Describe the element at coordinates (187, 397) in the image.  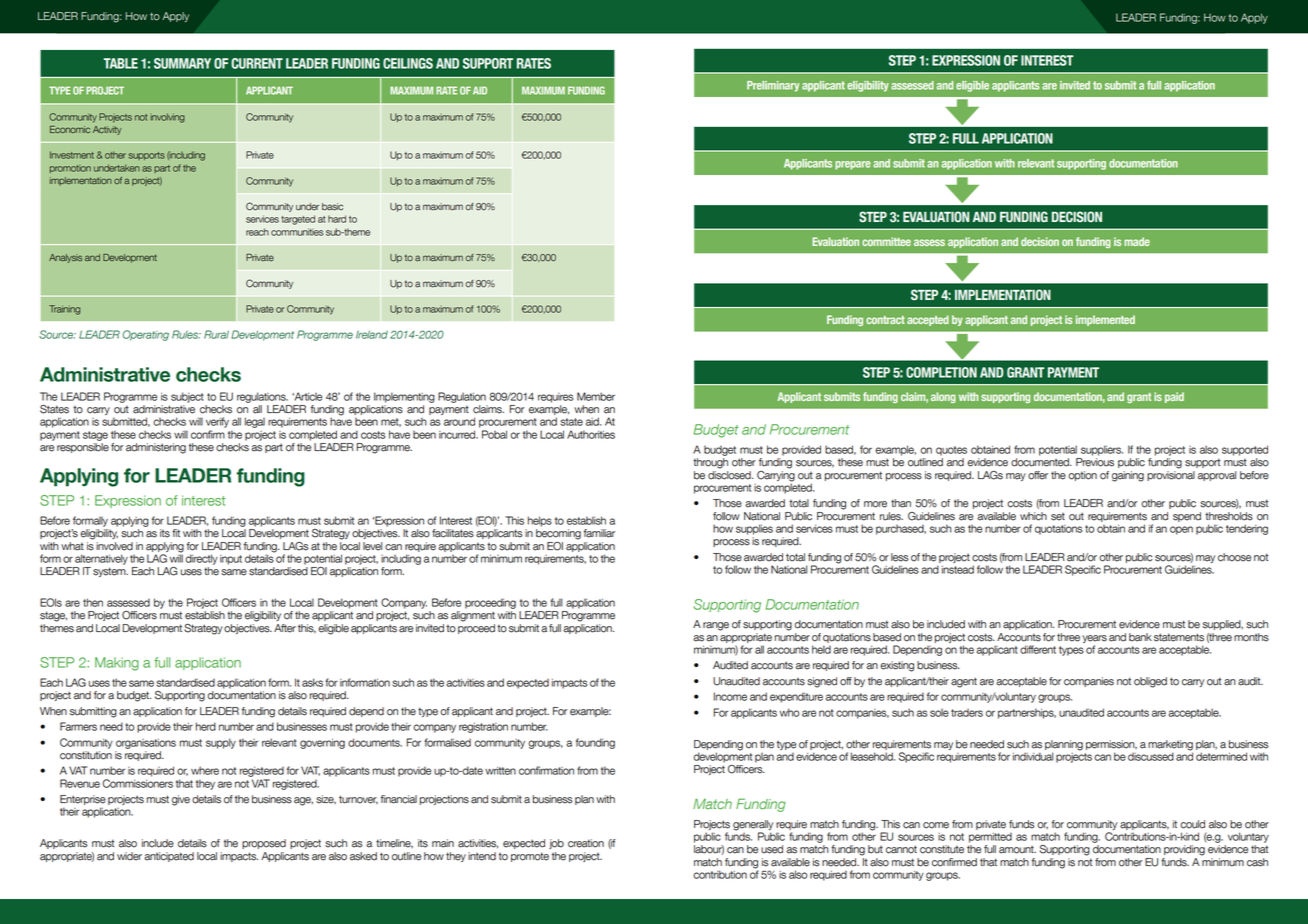
I see `subject` at that location.
